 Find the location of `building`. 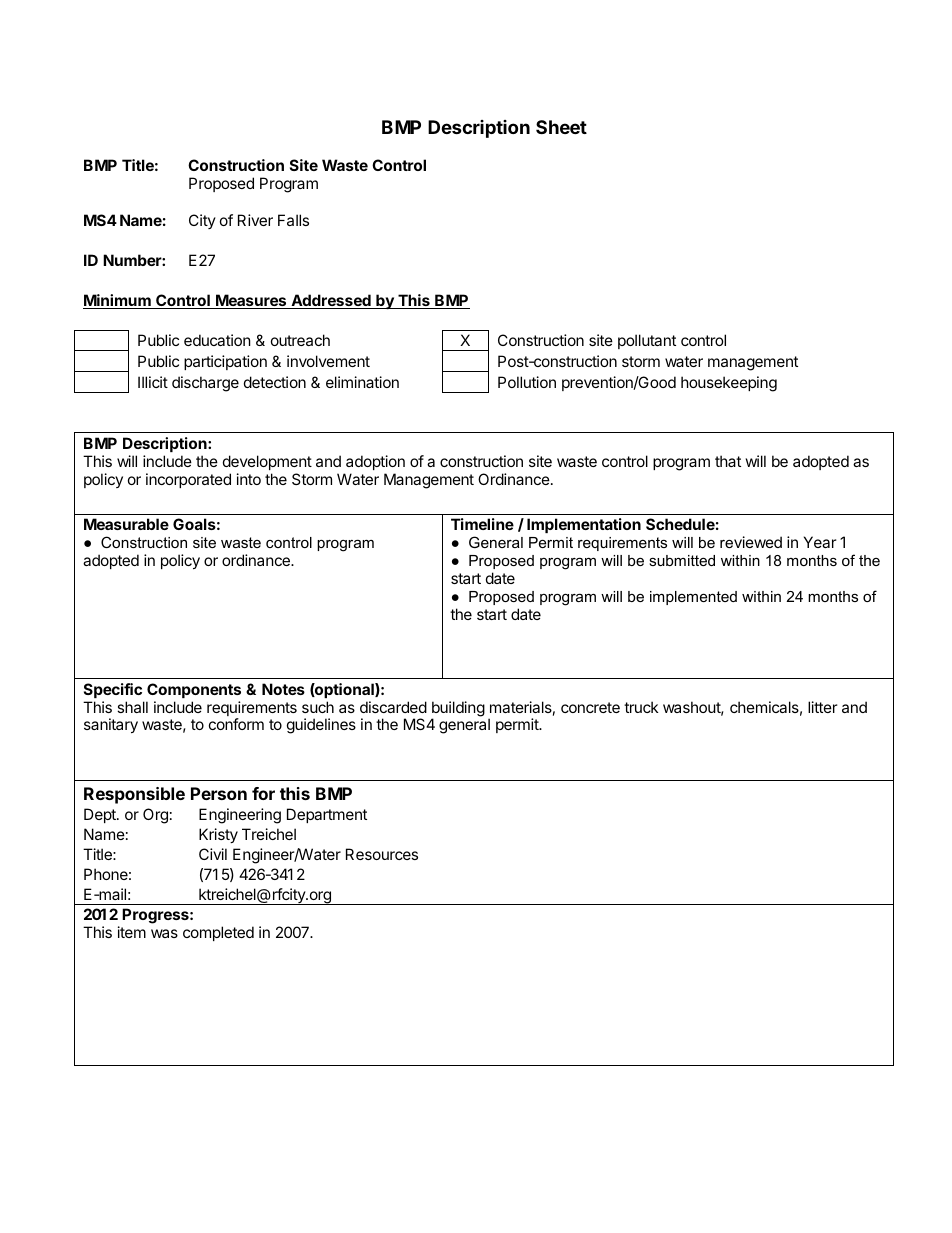

building is located at coordinates (458, 710).
